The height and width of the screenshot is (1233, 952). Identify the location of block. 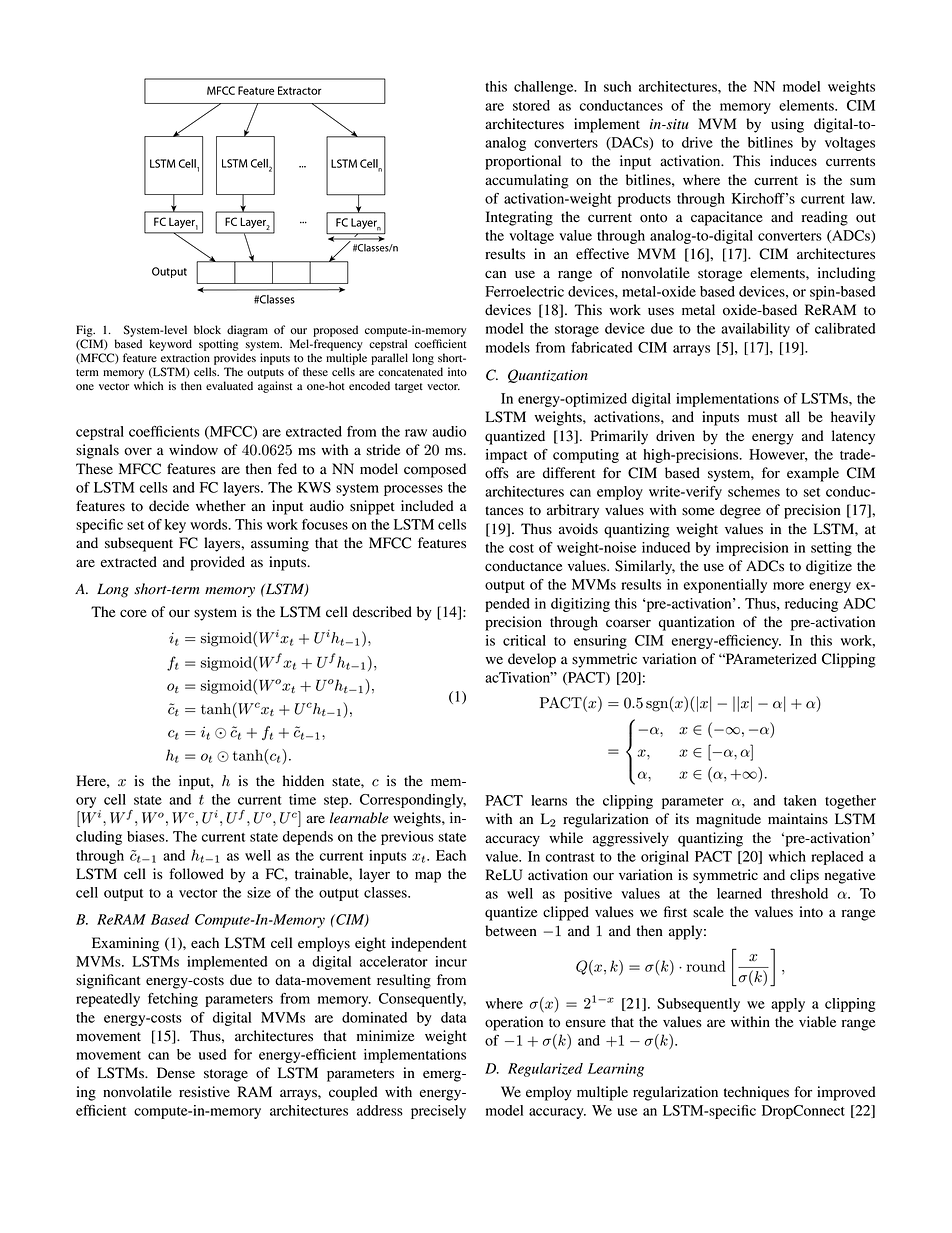
(207, 330).
